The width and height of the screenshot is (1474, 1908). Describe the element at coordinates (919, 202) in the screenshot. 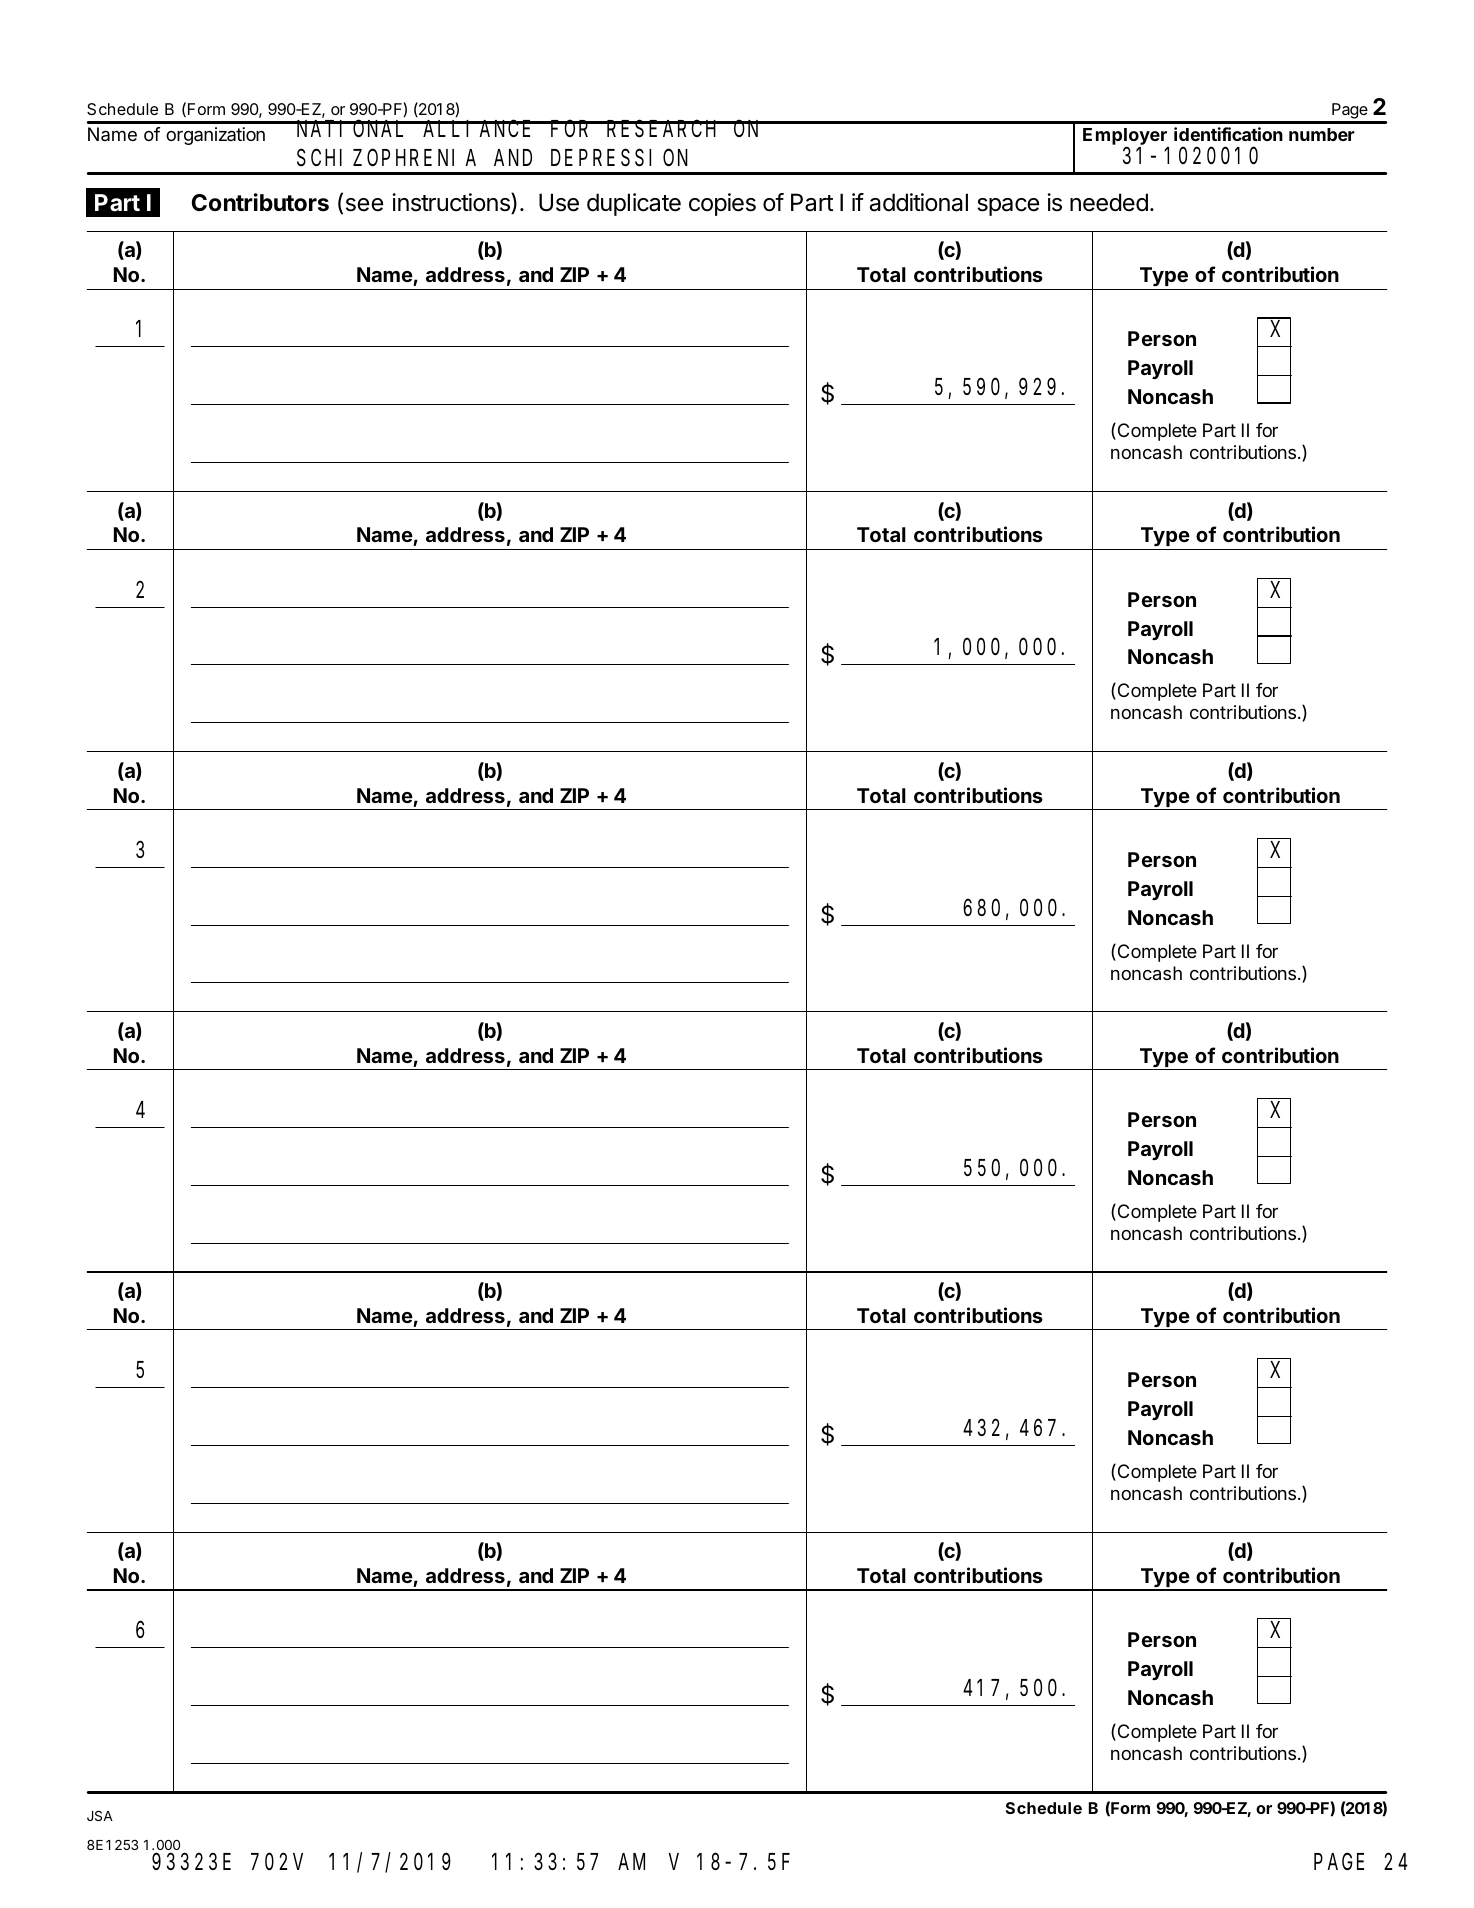

I see `additional` at that location.
